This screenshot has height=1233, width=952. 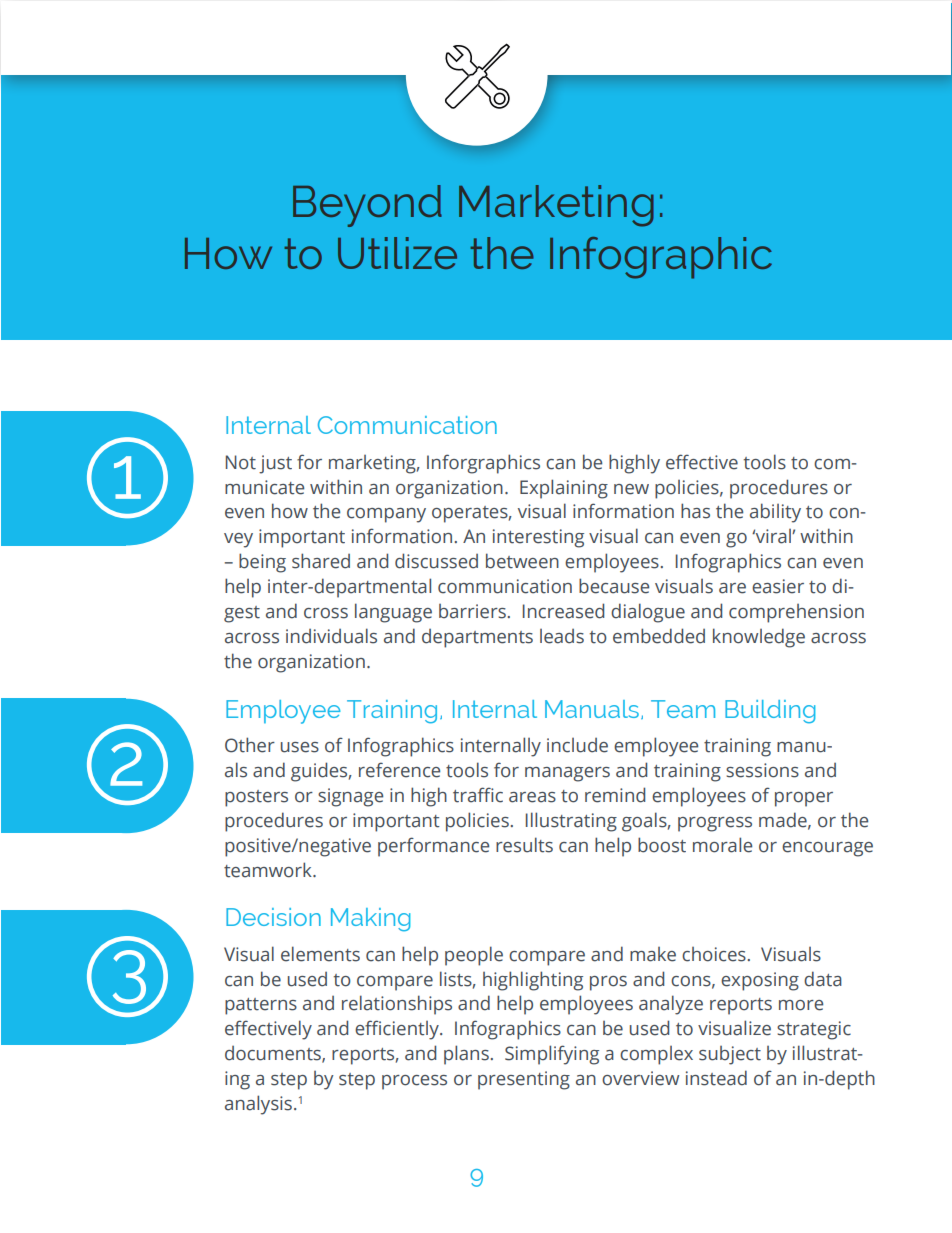 What do you see at coordinates (261, 1006) in the screenshot?
I see `patterns` at bounding box center [261, 1006].
